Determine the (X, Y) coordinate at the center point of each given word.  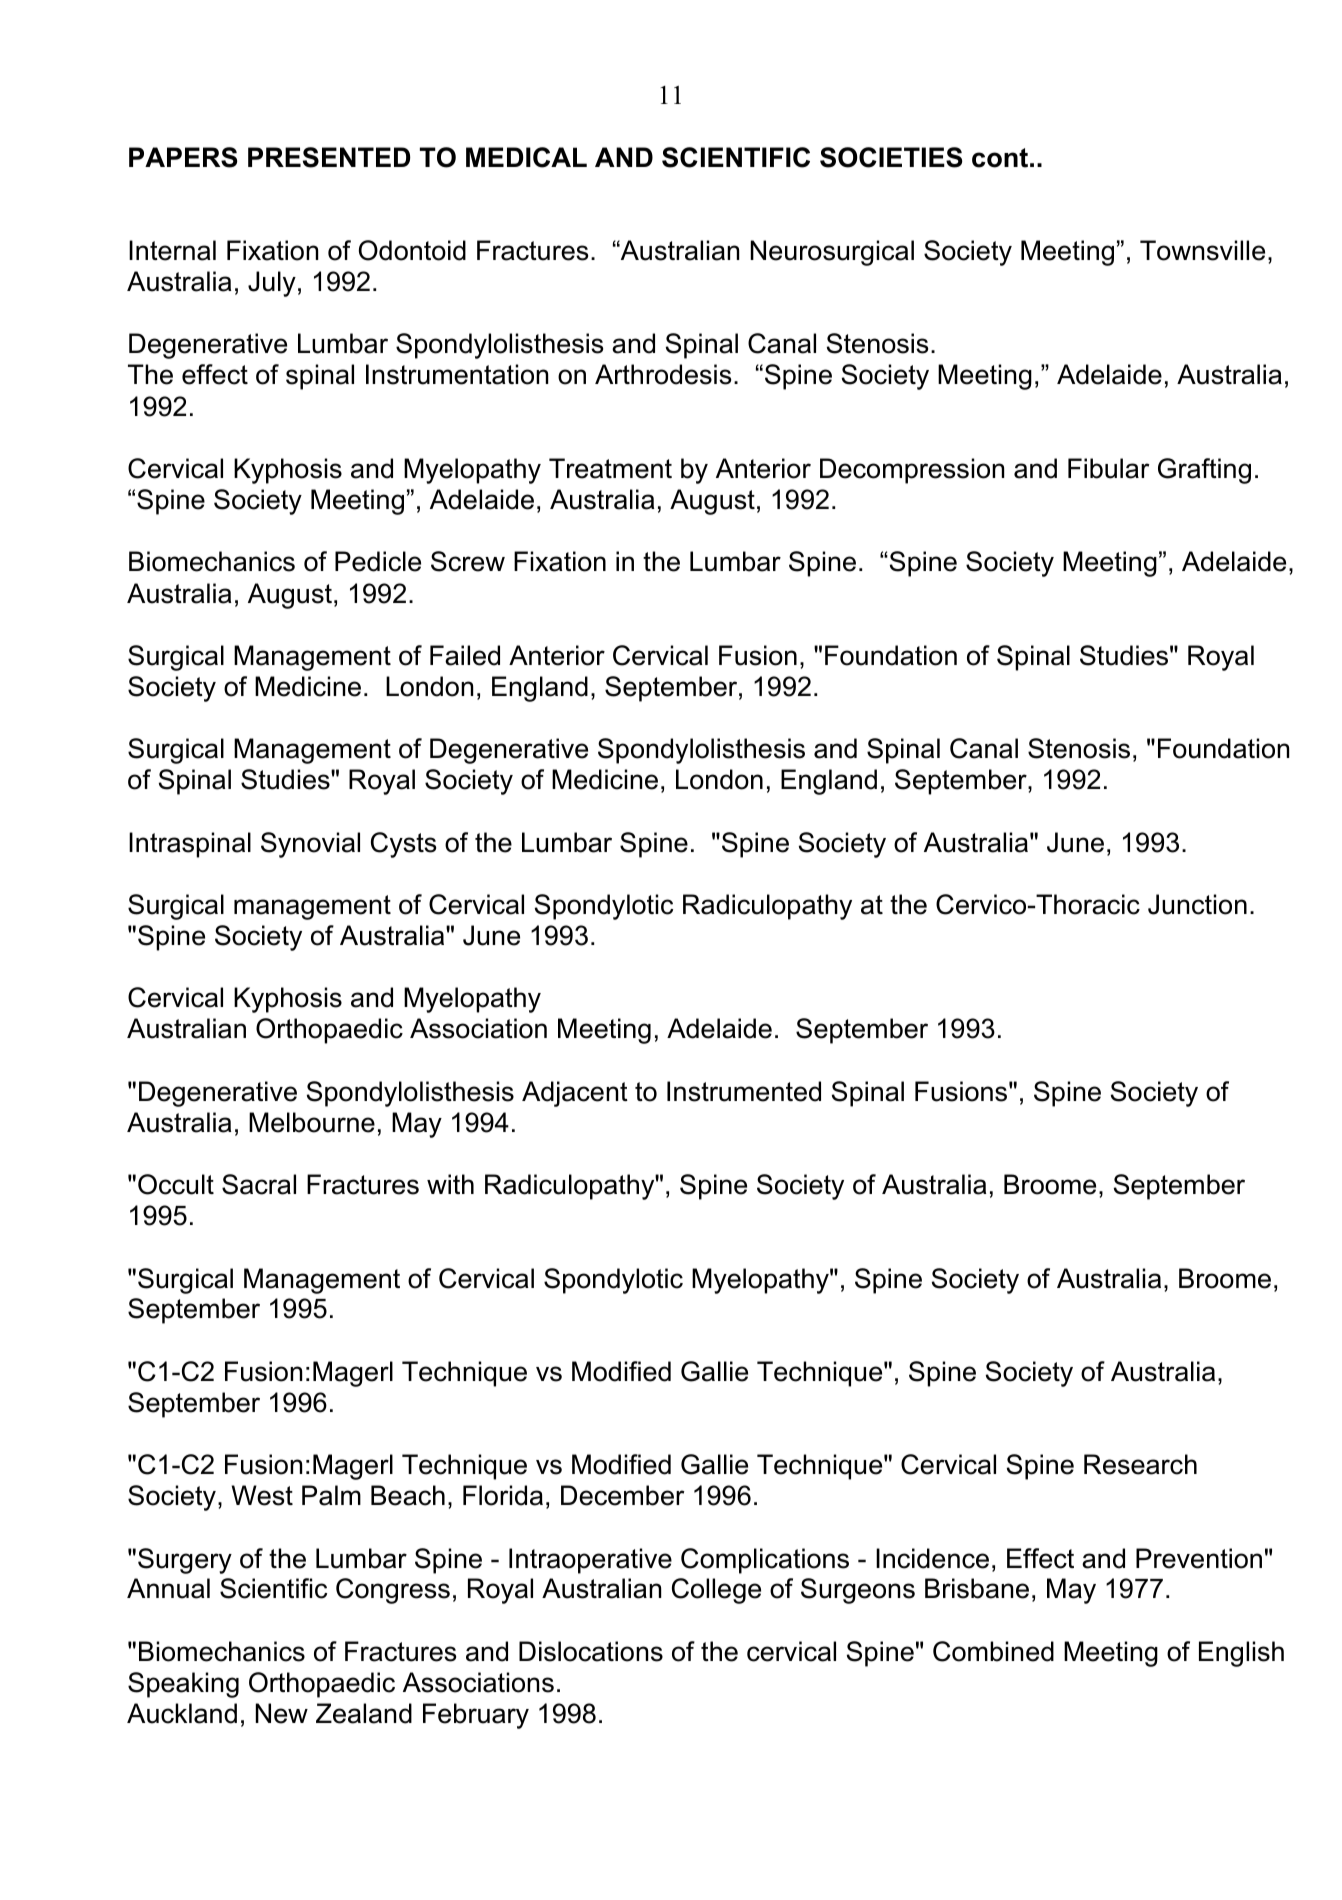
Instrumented (744, 1091)
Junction (1197, 904)
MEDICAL (526, 157)
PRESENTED (329, 157)
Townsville (1202, 250)
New (282, 1713)
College (716, 1591)
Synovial (310, 845)
